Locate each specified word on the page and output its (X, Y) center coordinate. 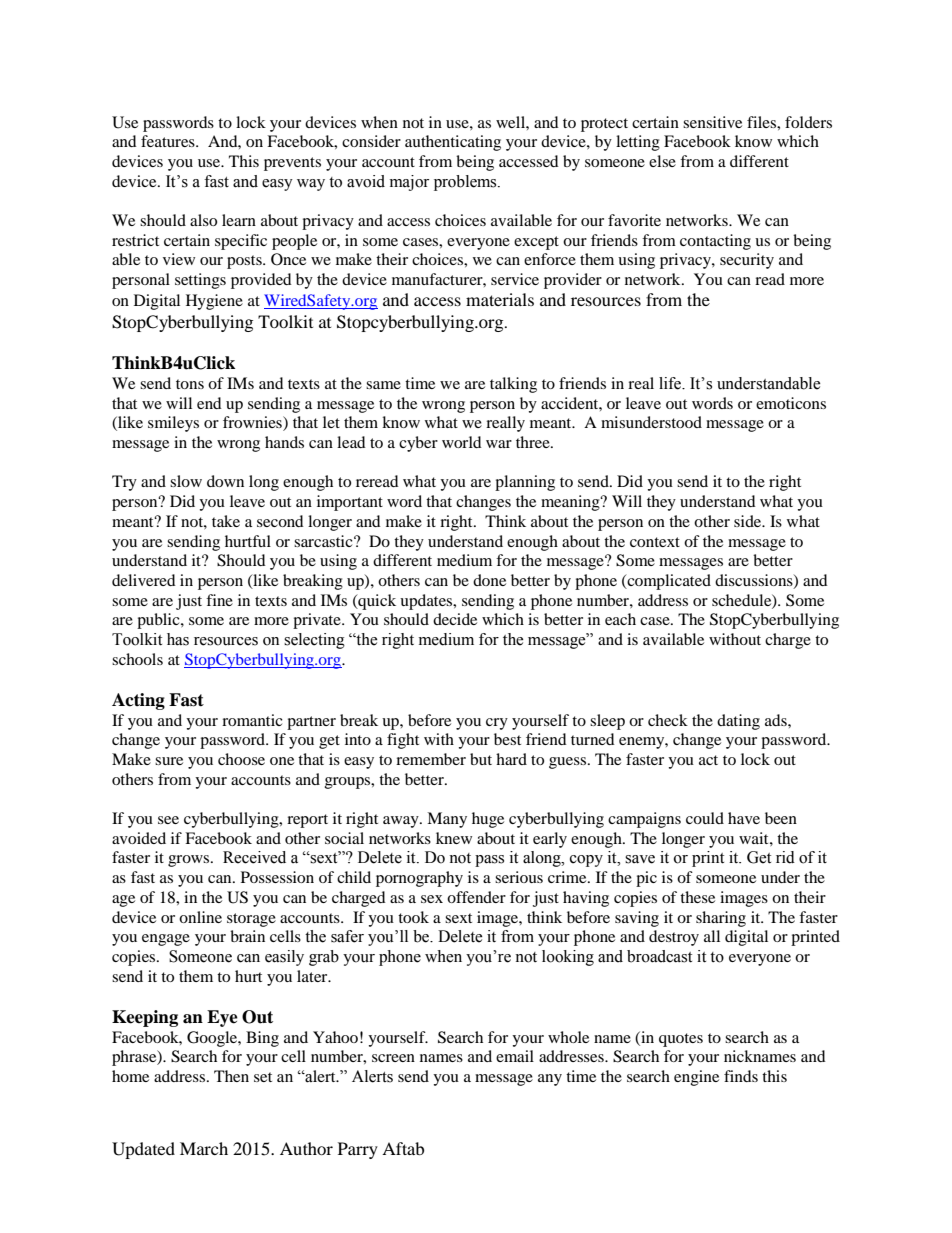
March (204, 1148)
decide (455, 619)
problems (466, 183)
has (178, 639)
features (169, 141)
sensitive (712, 122)
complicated (668, 582)
